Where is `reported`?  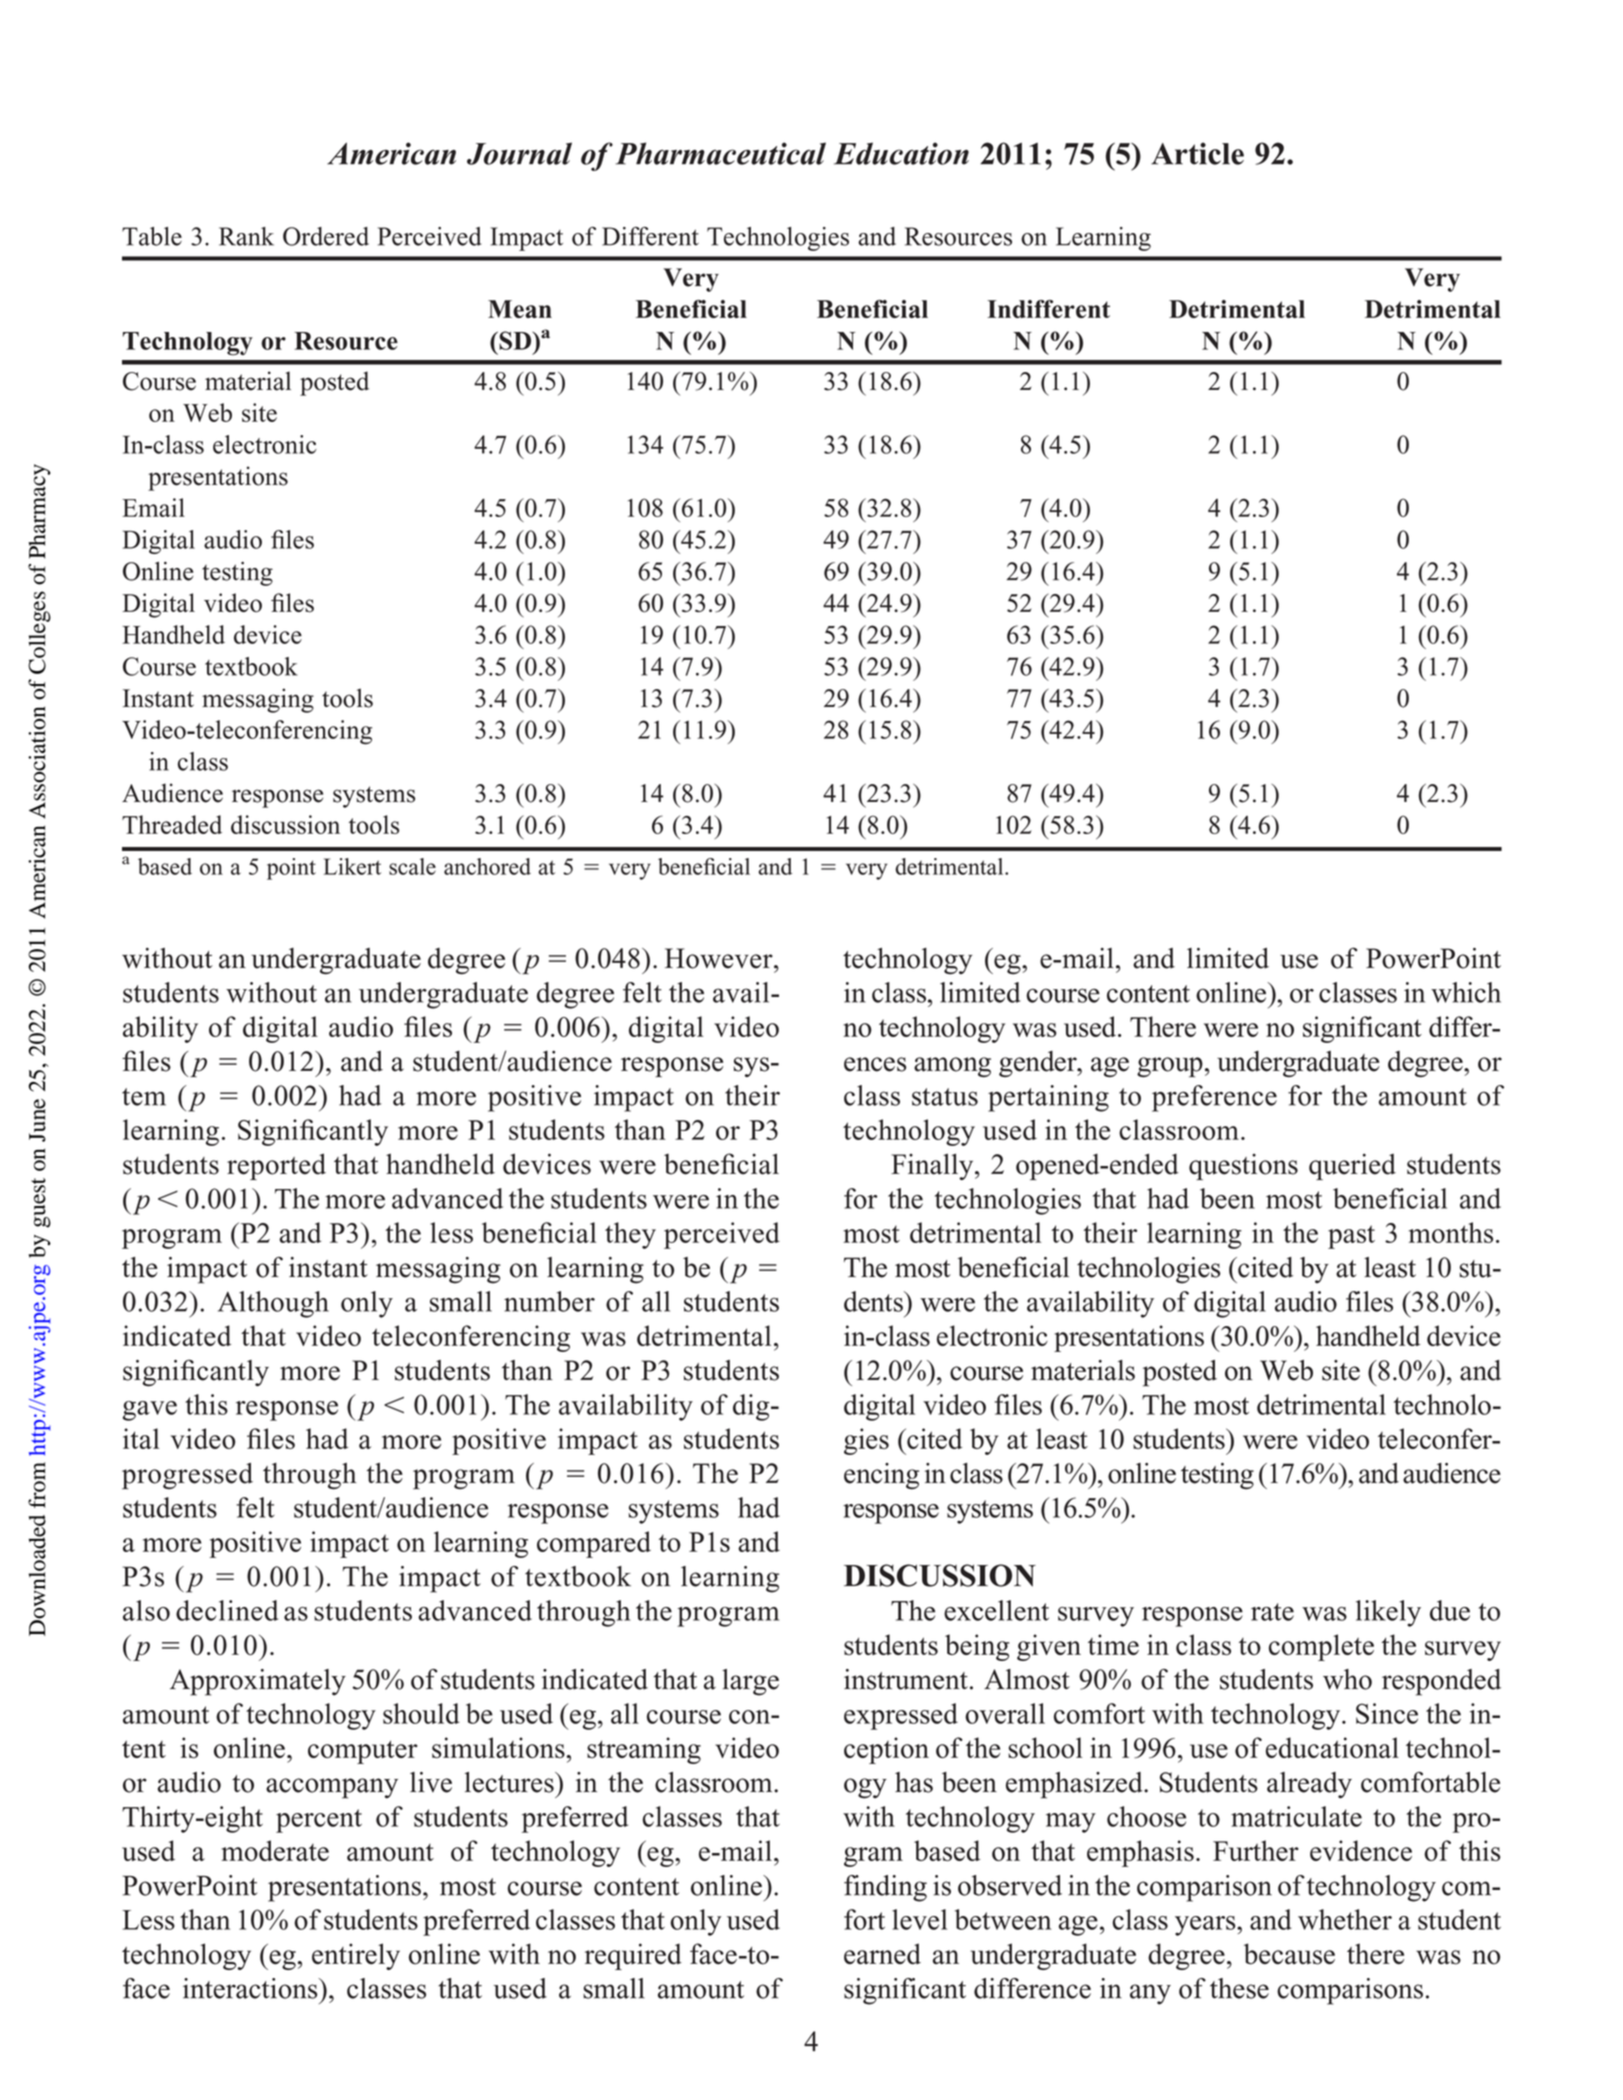
reported is located at coordinates (276, 1166).
